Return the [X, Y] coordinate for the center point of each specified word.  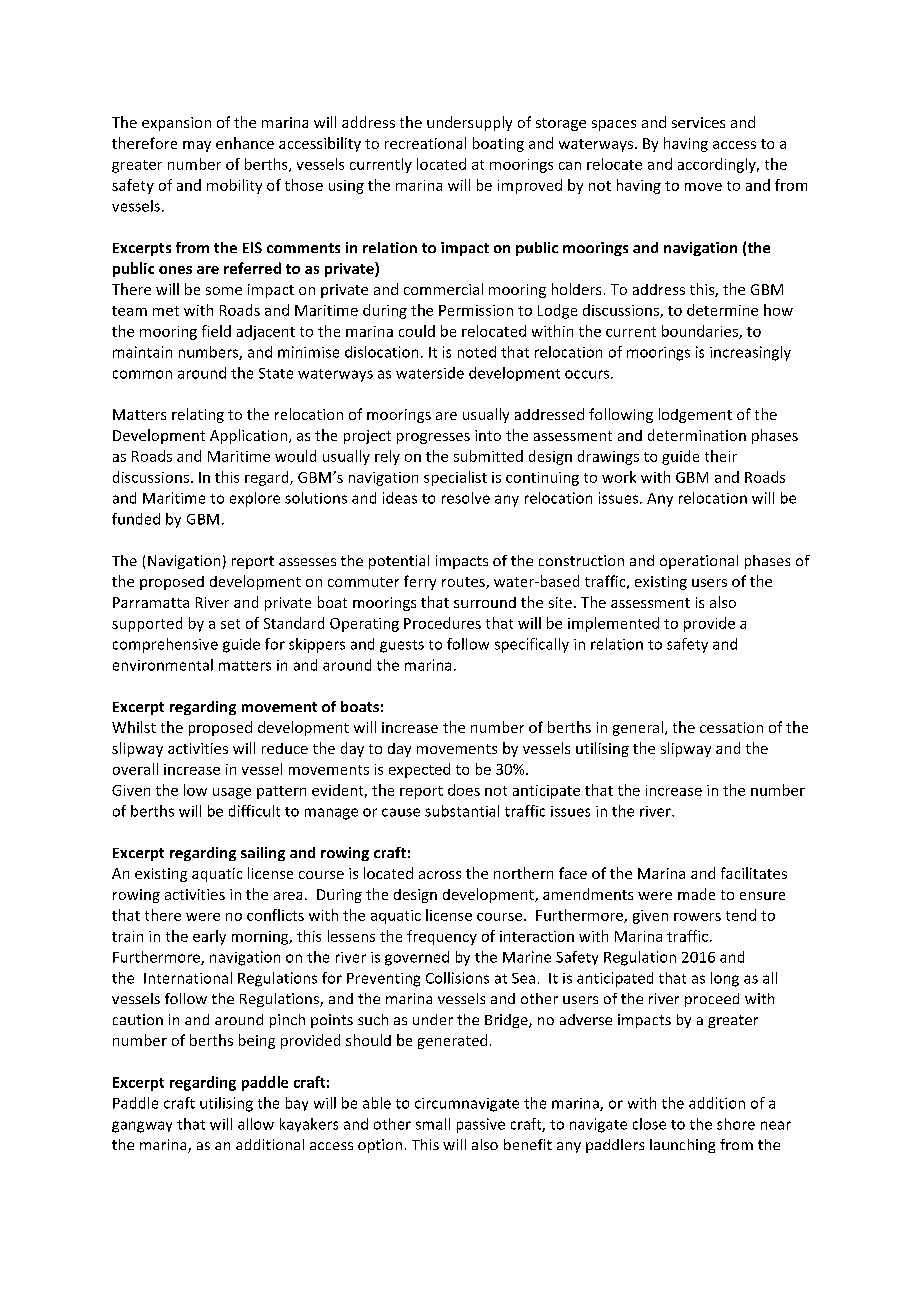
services [698, 122]
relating [198, 415]
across [440, 875]
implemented [613, 624]
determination [697, 435]
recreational [425, 143]
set [230, 624]
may [197, 146]
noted [477, 352]
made [696, 894]
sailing [263, 854]
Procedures [442, 623]
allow [256, 1124]
